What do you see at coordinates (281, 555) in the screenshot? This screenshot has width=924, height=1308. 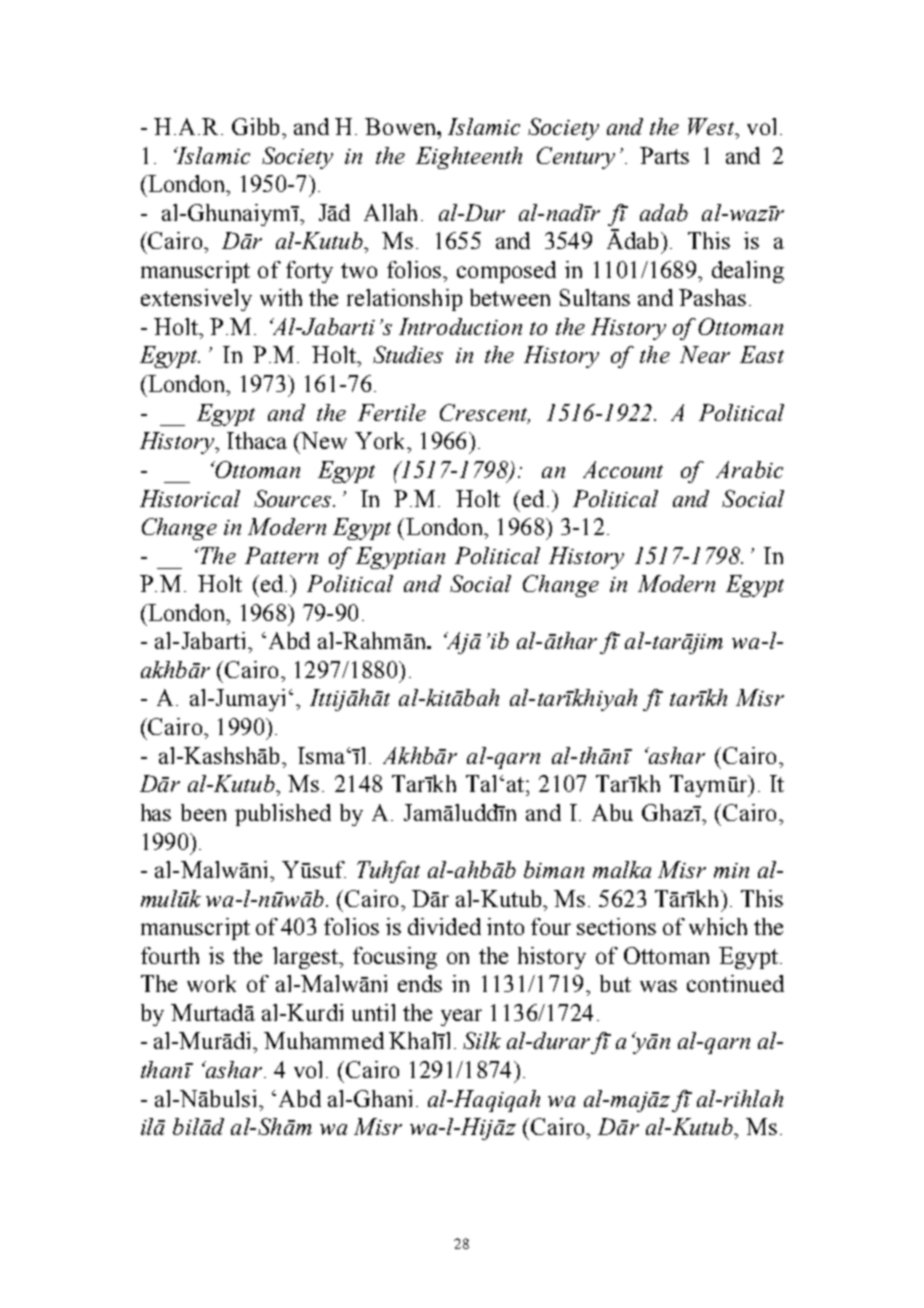 I see `Pattern` at bounding box center [281, 555].
